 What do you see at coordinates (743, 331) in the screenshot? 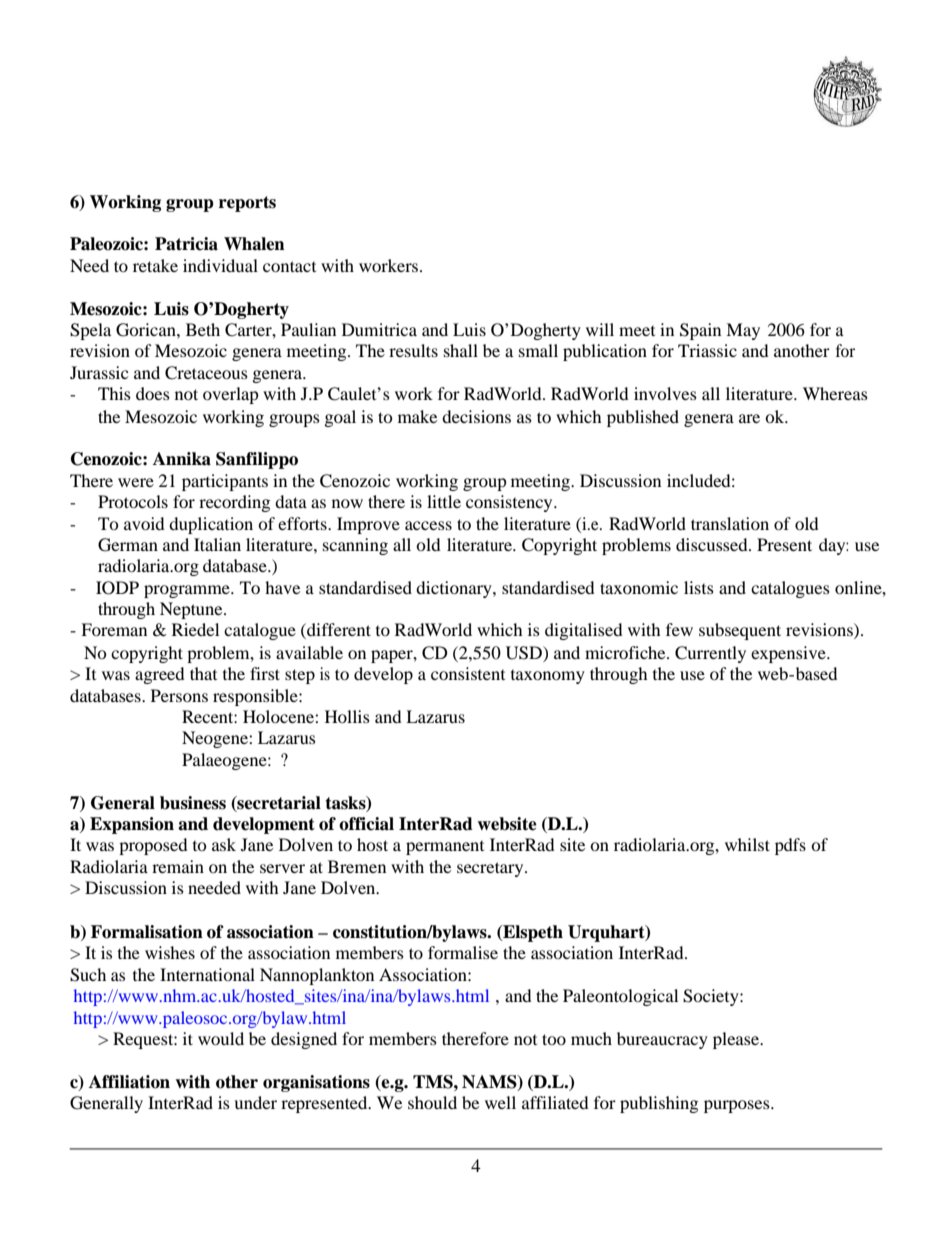
I see `May` at bounding box center [743, 331].
